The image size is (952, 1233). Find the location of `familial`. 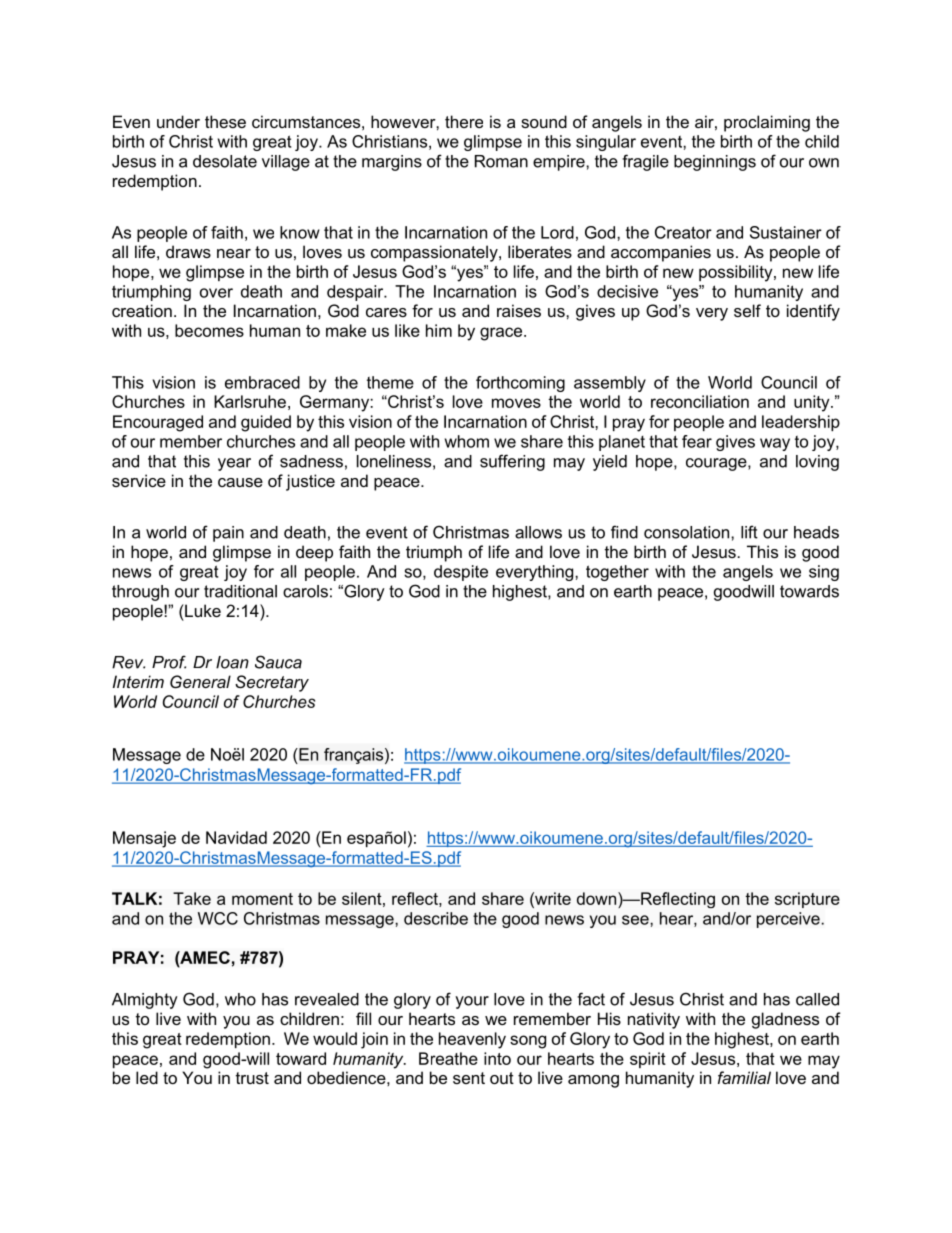

familial is located at coordinates (744, 1077).
